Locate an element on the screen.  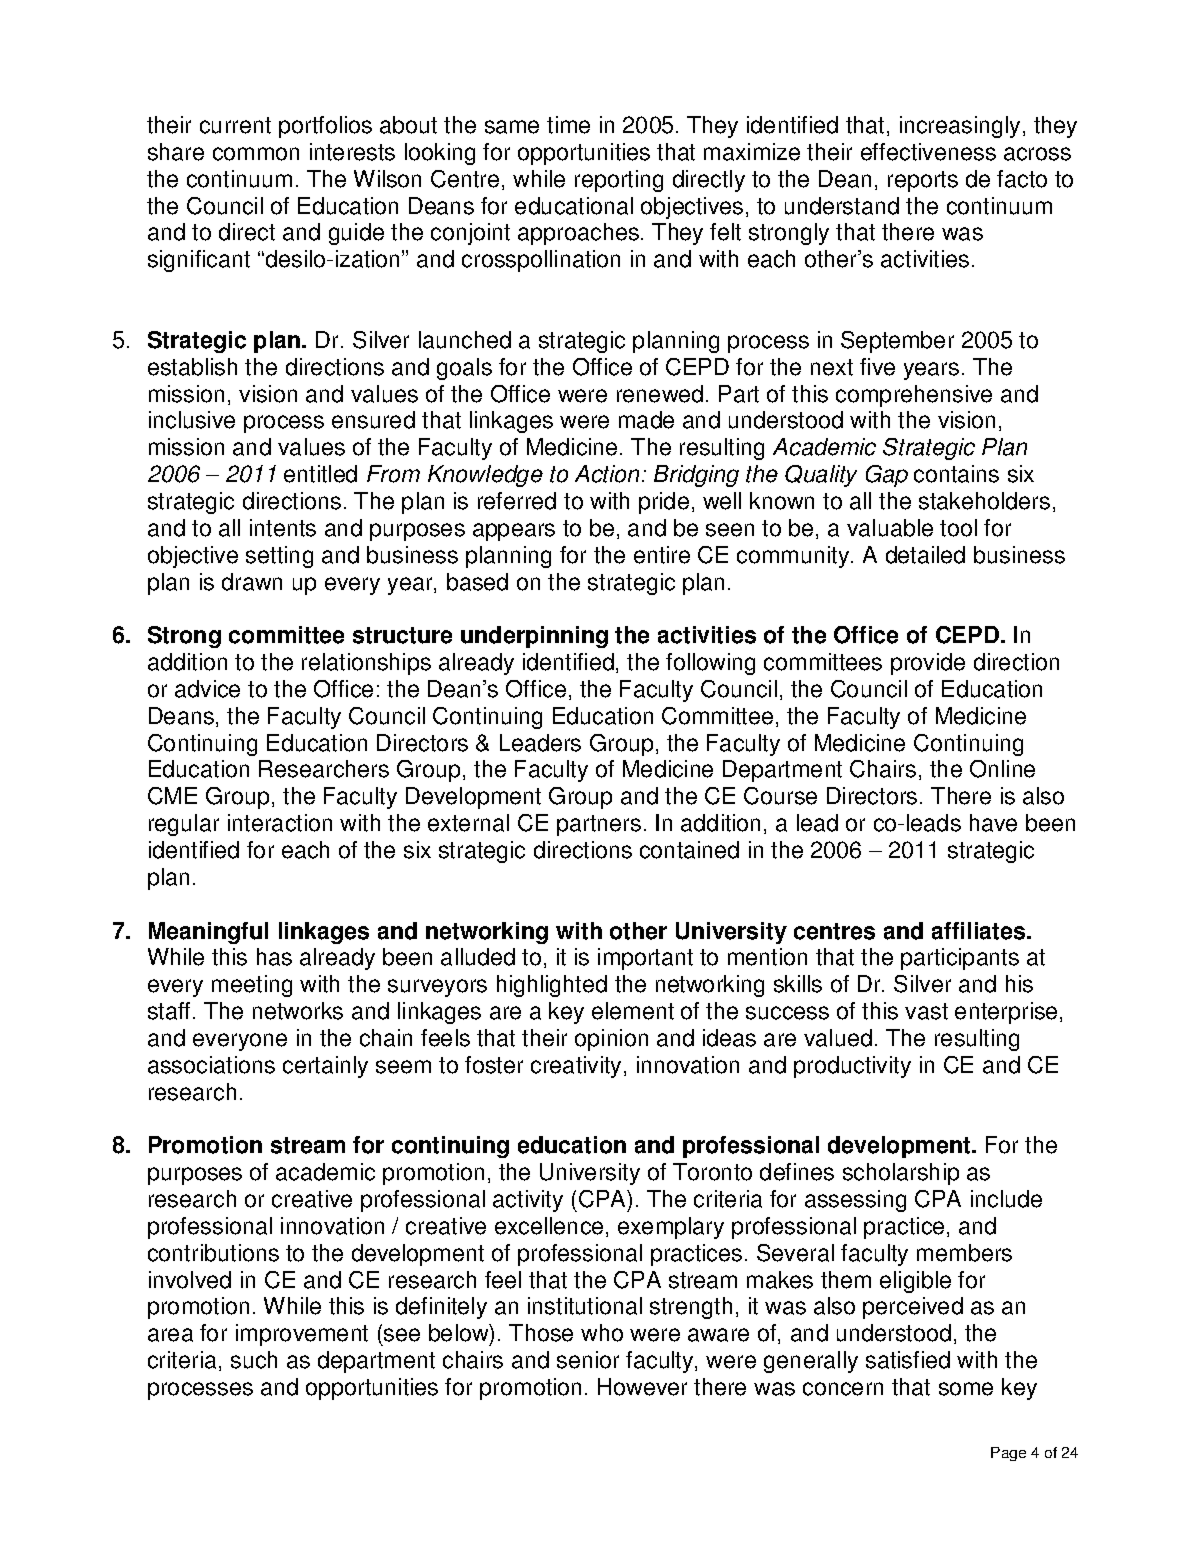
effectiveness is located at coordinates (928, 152).
